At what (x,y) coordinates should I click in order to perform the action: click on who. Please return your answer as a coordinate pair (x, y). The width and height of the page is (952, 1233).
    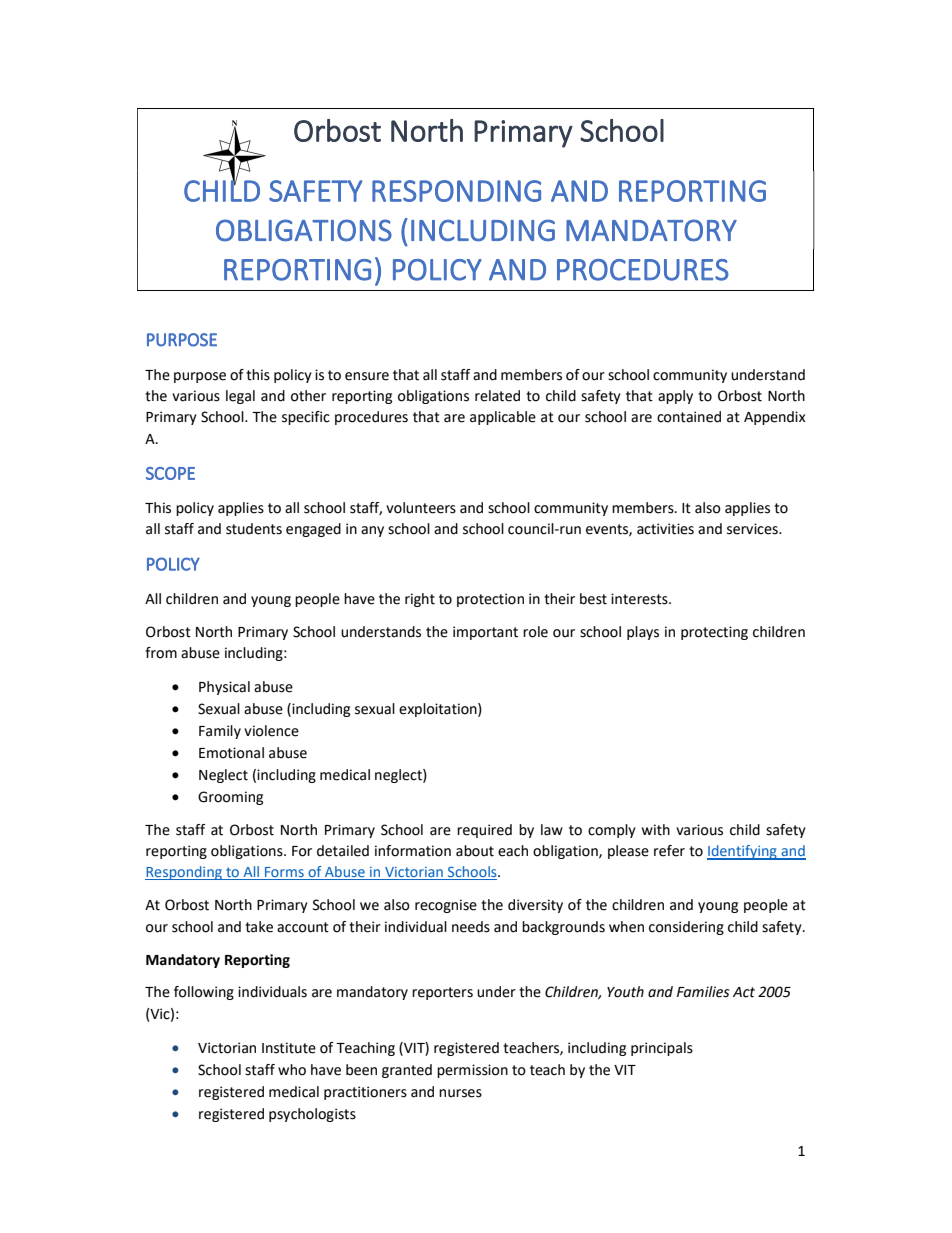
    Looking at the image, I should click on (292, 1070).
